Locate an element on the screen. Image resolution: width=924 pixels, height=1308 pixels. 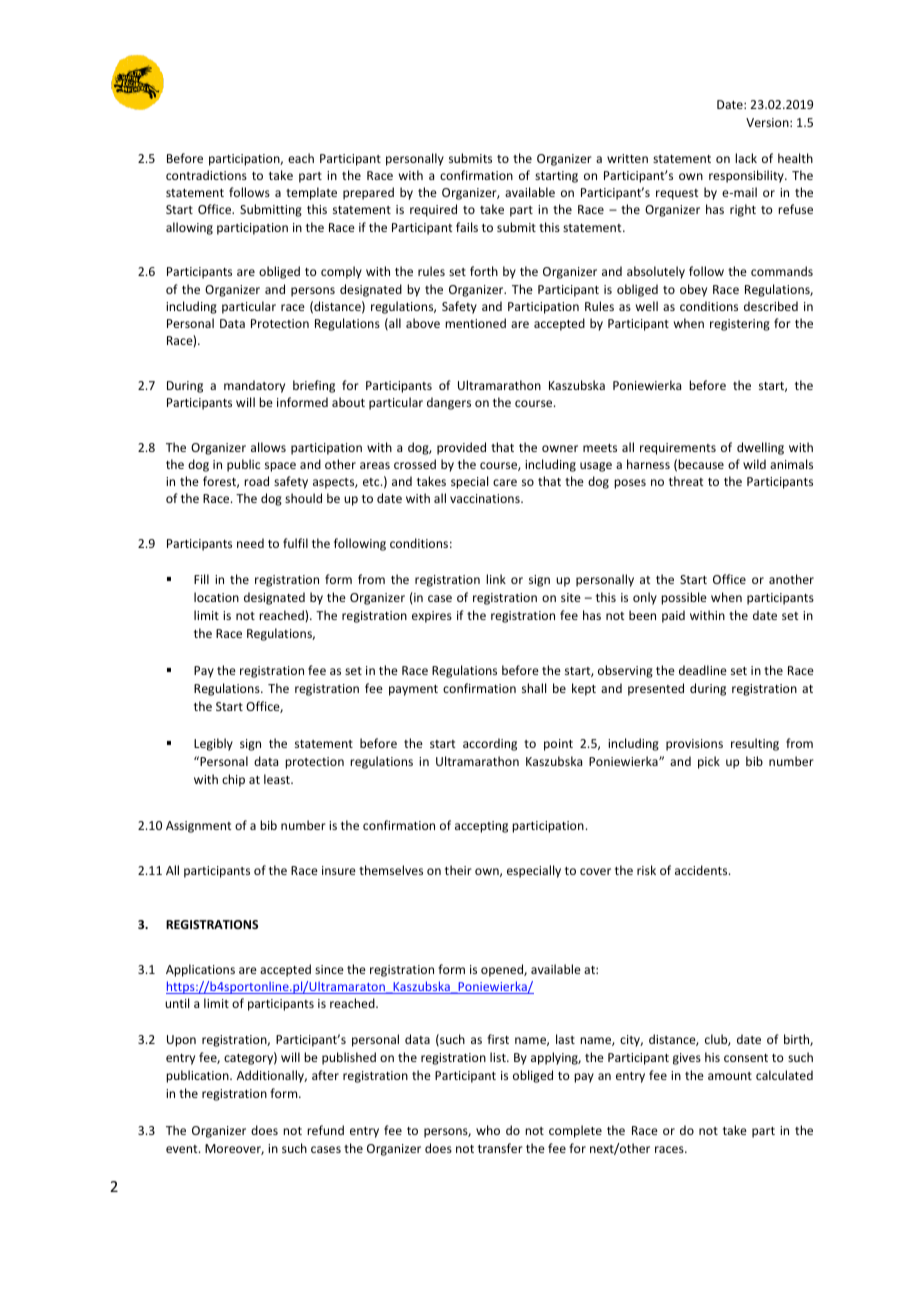
location is located at coordinates (216, 597).
